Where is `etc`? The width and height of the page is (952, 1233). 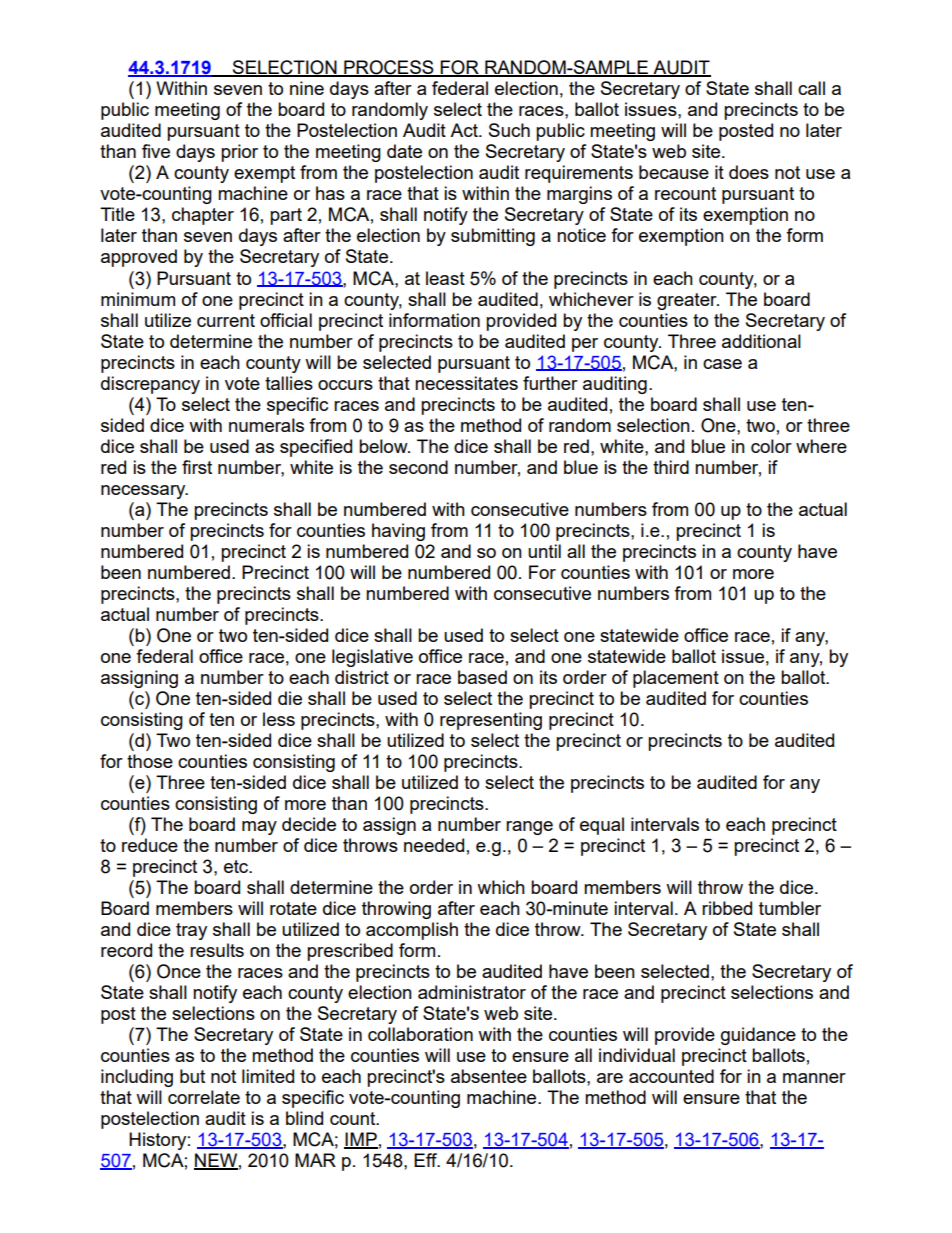
etc is located at coordinates (237, 866).
